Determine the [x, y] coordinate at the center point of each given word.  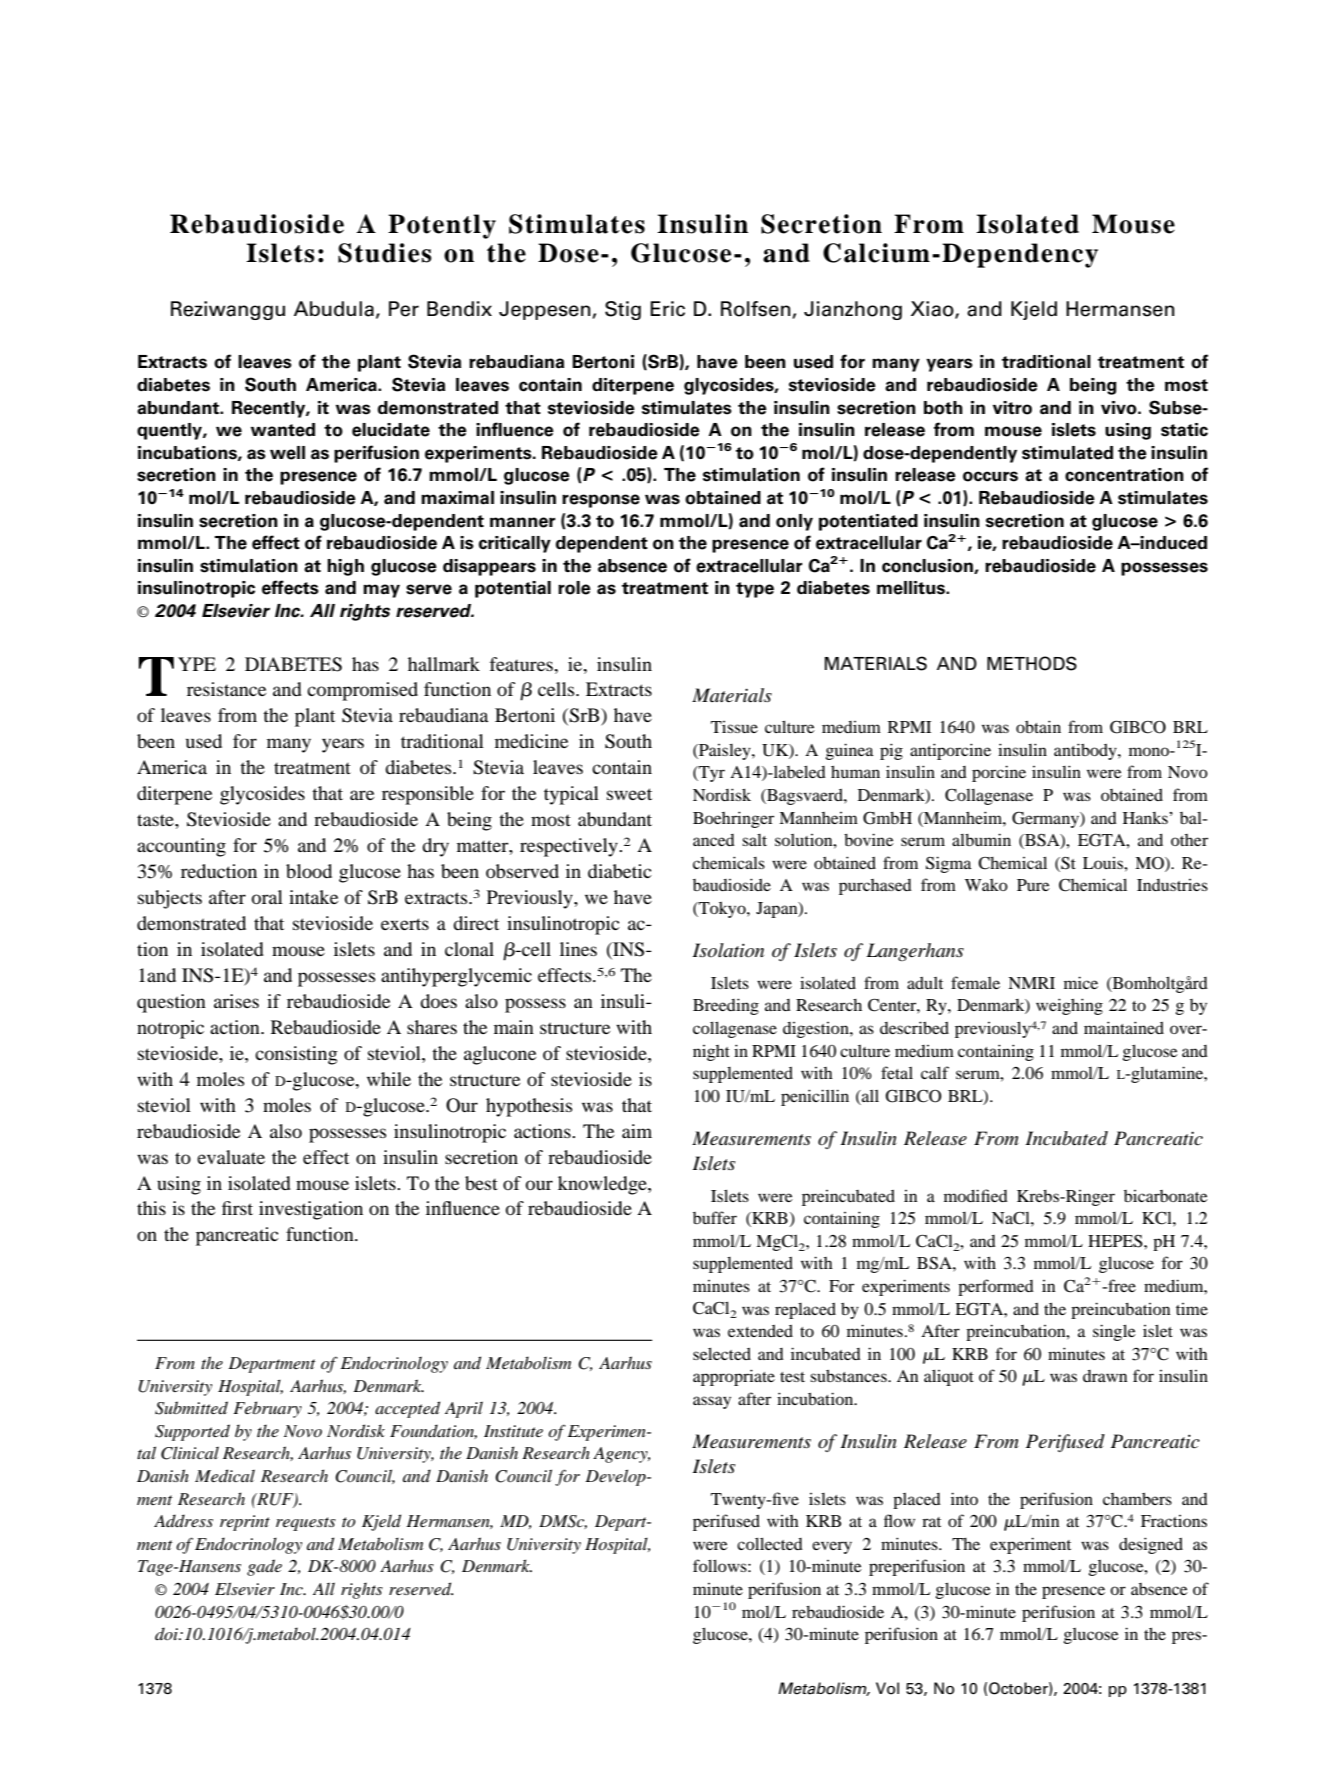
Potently [442, 226]
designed [1151, 1545]
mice [1081, 982]
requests [306, 1524]
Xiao [933, 310]
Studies [385, 253]
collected [770, 1543]
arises [236, 1001]
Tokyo [722, 910]
